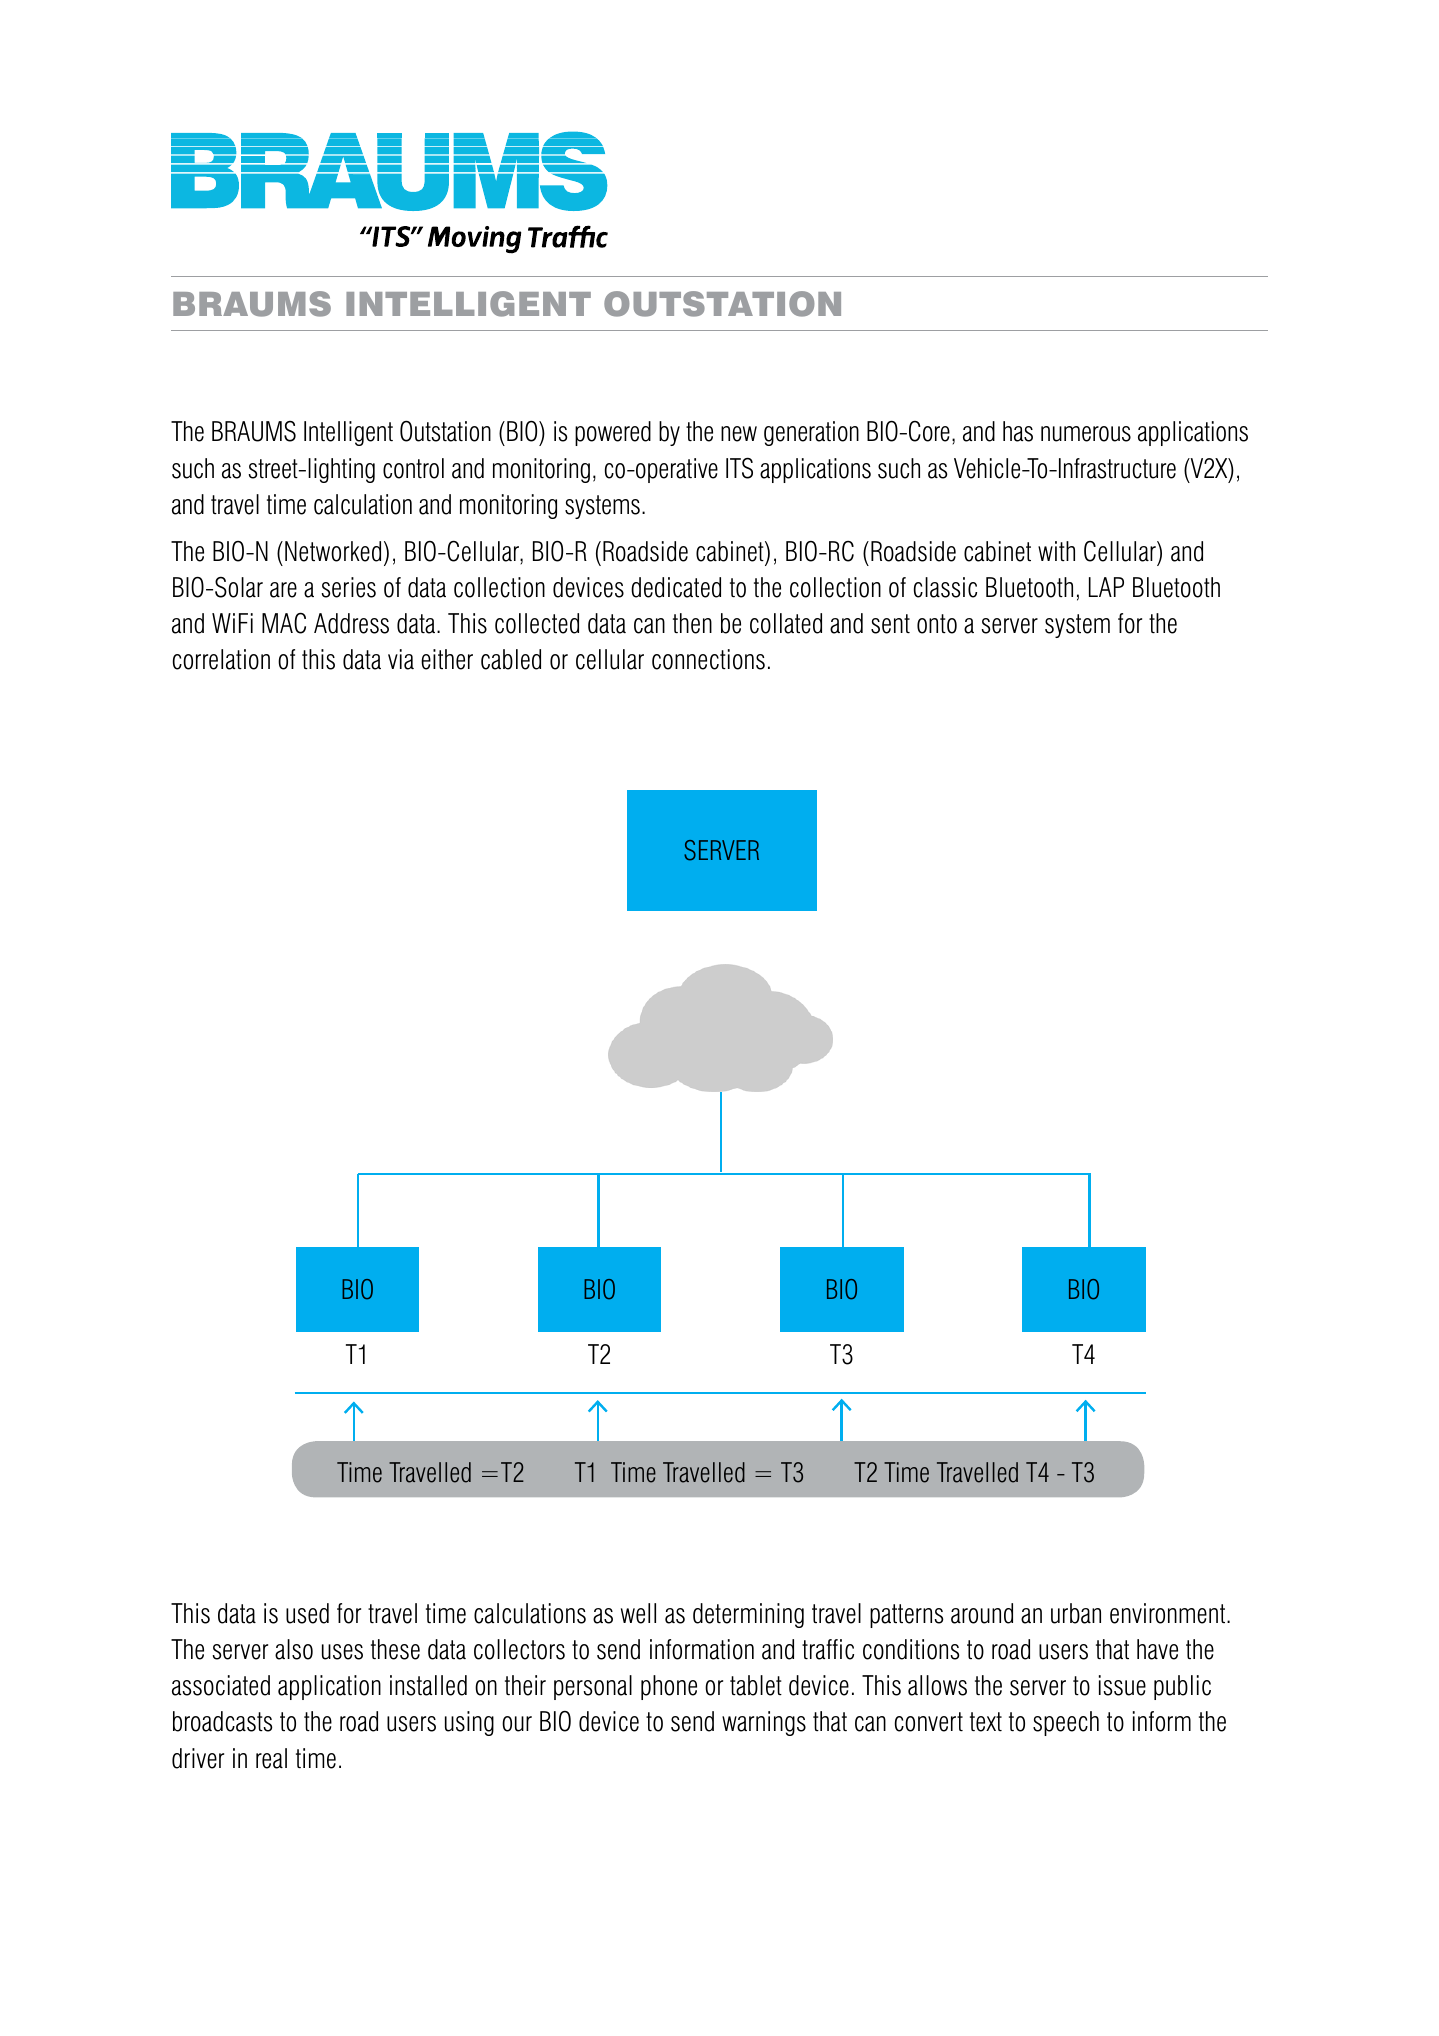 Image resolution: width=1439 pixels, height=2036 pixels. I want to click on real, so click(271, 1758).
